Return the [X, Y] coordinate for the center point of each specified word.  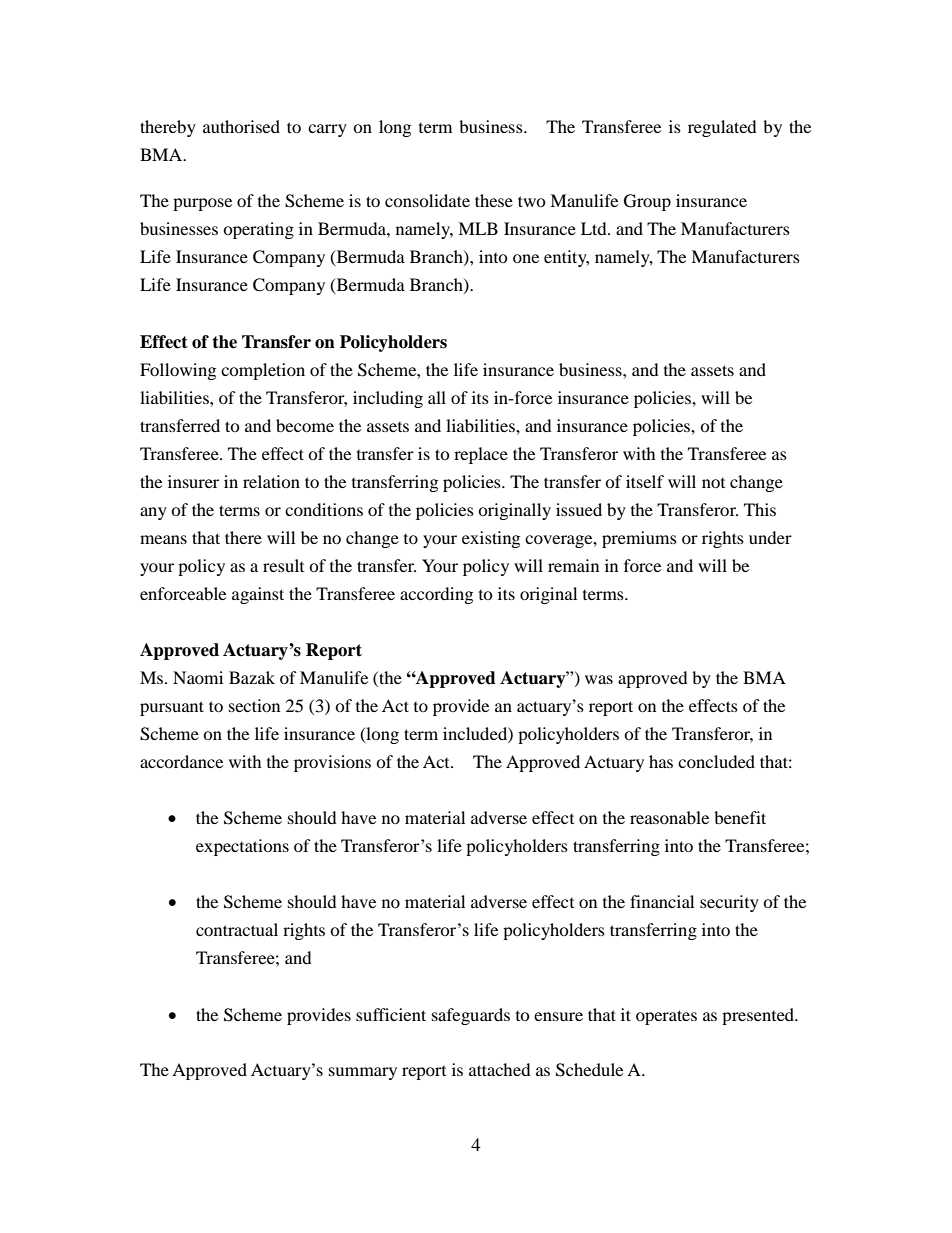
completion [263, 371]
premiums [639, 539]
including [388, 399]
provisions [332, 763]
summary [363, 1073]
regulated [722, 128]
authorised [241, 126]
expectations [242, 847]
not [713, 483]
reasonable [669, 817]
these [494, 200]
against [258, 595]
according [436, 595]
